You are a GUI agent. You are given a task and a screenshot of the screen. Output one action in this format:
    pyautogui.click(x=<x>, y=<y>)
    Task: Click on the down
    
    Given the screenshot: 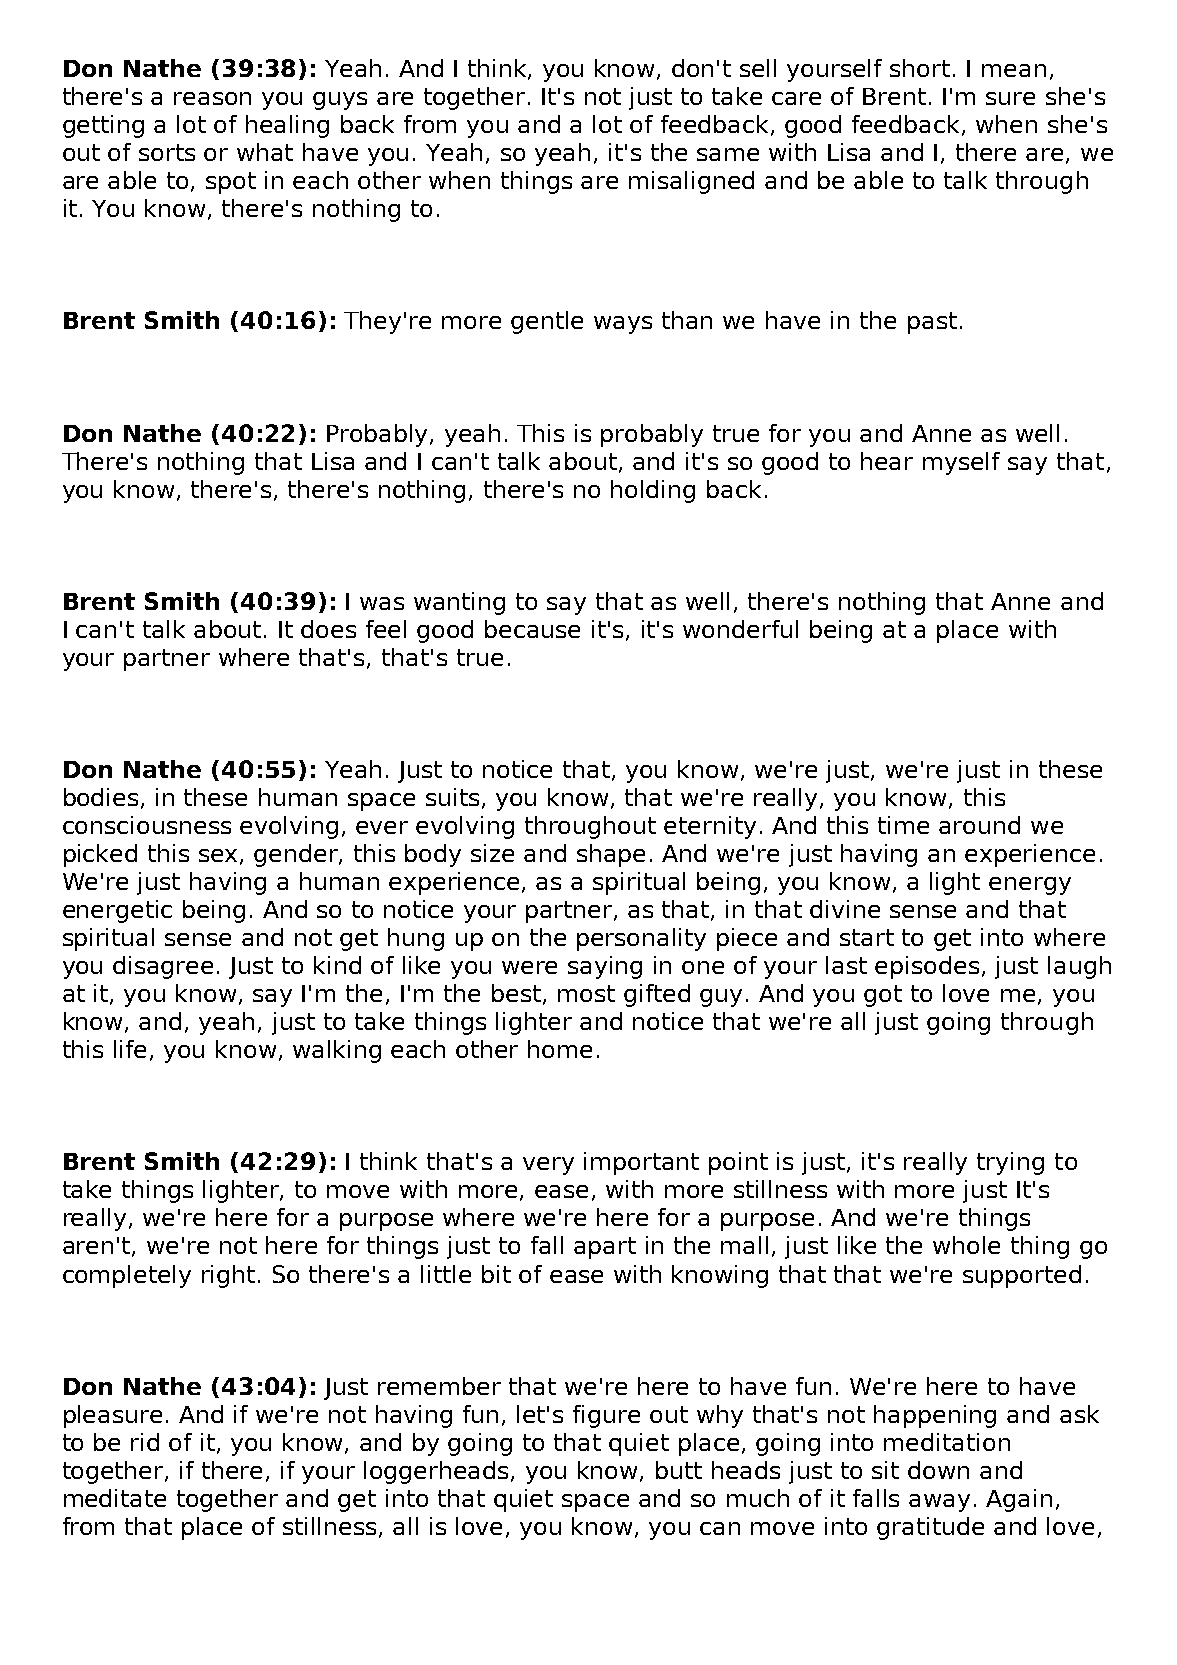 What is the action you would take?
    pyautogui.click(x=938, y=1470)
